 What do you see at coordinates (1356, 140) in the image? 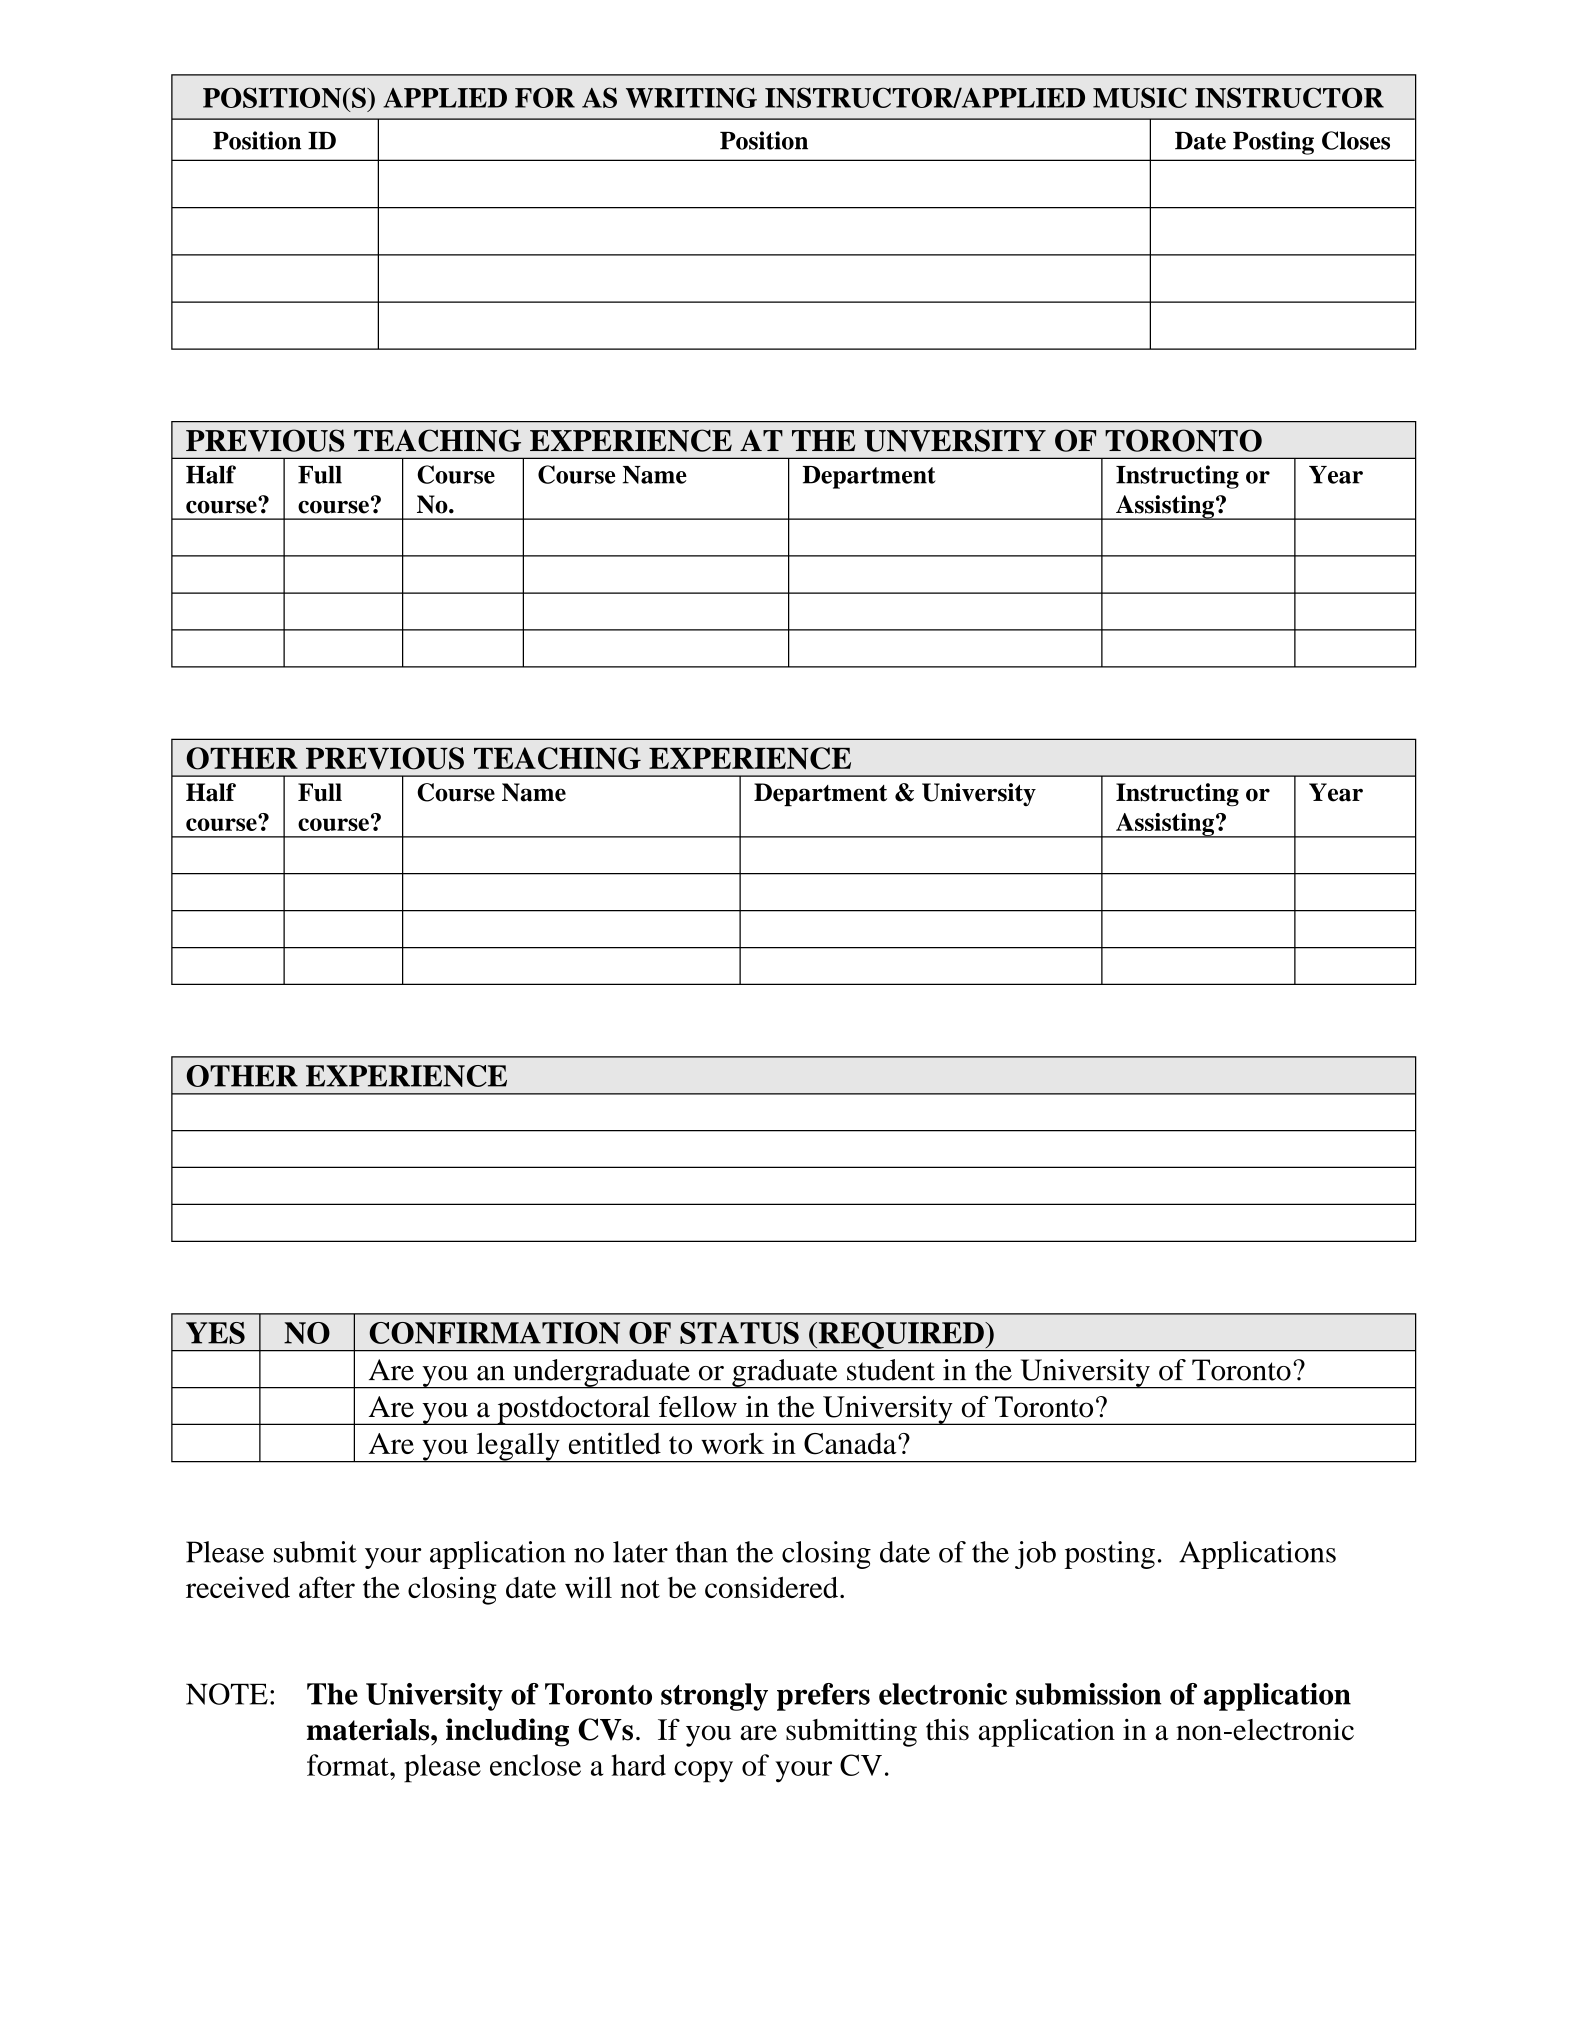
I see `Closes` at bounding box center [1356, 140].
